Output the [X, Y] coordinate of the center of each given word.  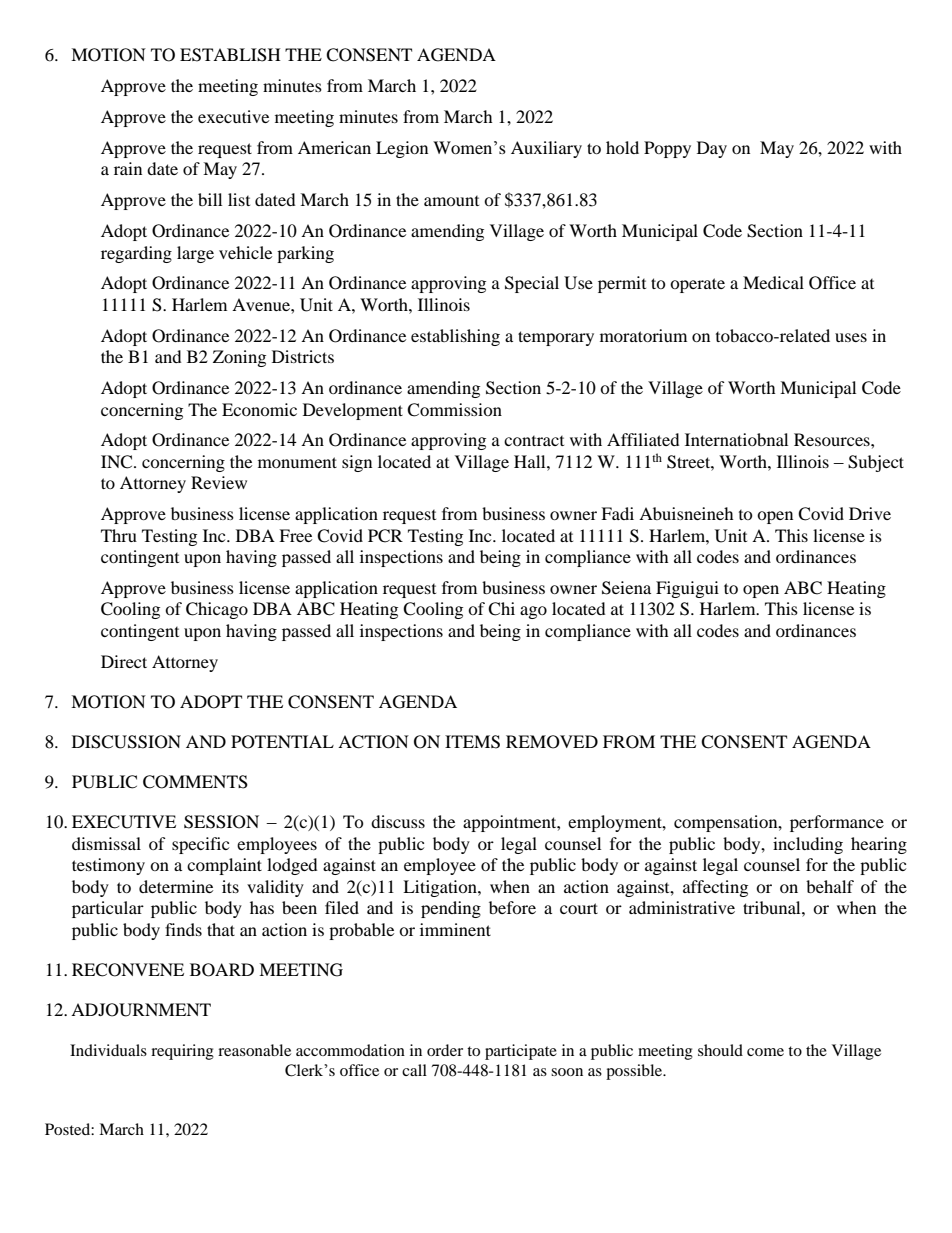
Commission [454, 410]
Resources [833, 439]
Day [712, 149]
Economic [259, 409]
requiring [182, 1052]
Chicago [217, 610]
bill [210, 199]
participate [521, 1052]
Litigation [441, 888]
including [808, 845]
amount [451, 201]
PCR [385, 536]
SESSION [221, 822]
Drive [870, 513]
